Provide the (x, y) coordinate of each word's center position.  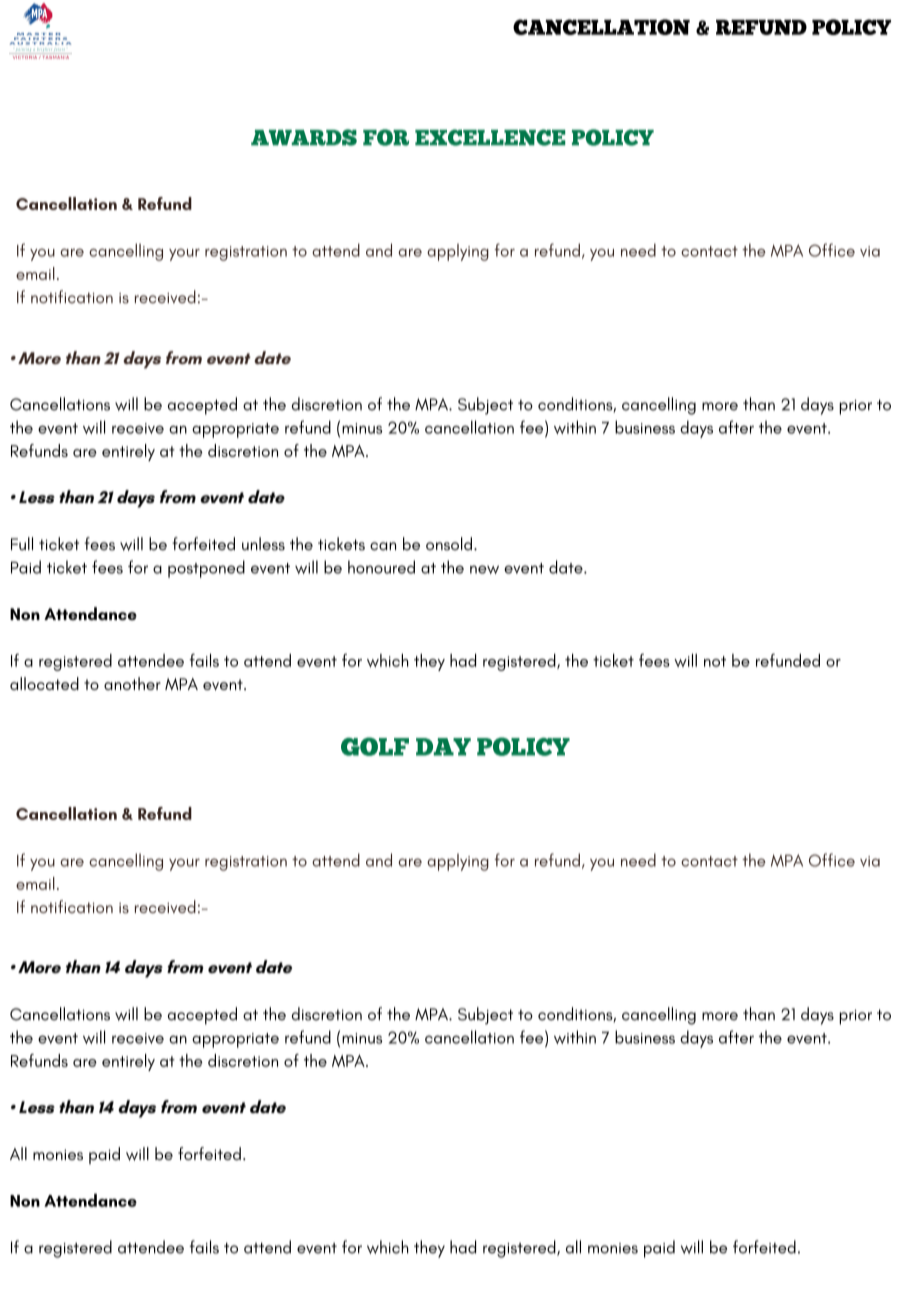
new (484, 569)
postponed (206, 569)
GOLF (375, 746)
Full (22, 544)
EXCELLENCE (490, 137)
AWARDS (304, 137)
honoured (381, 567)
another (132, 683)
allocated (44, 683)
